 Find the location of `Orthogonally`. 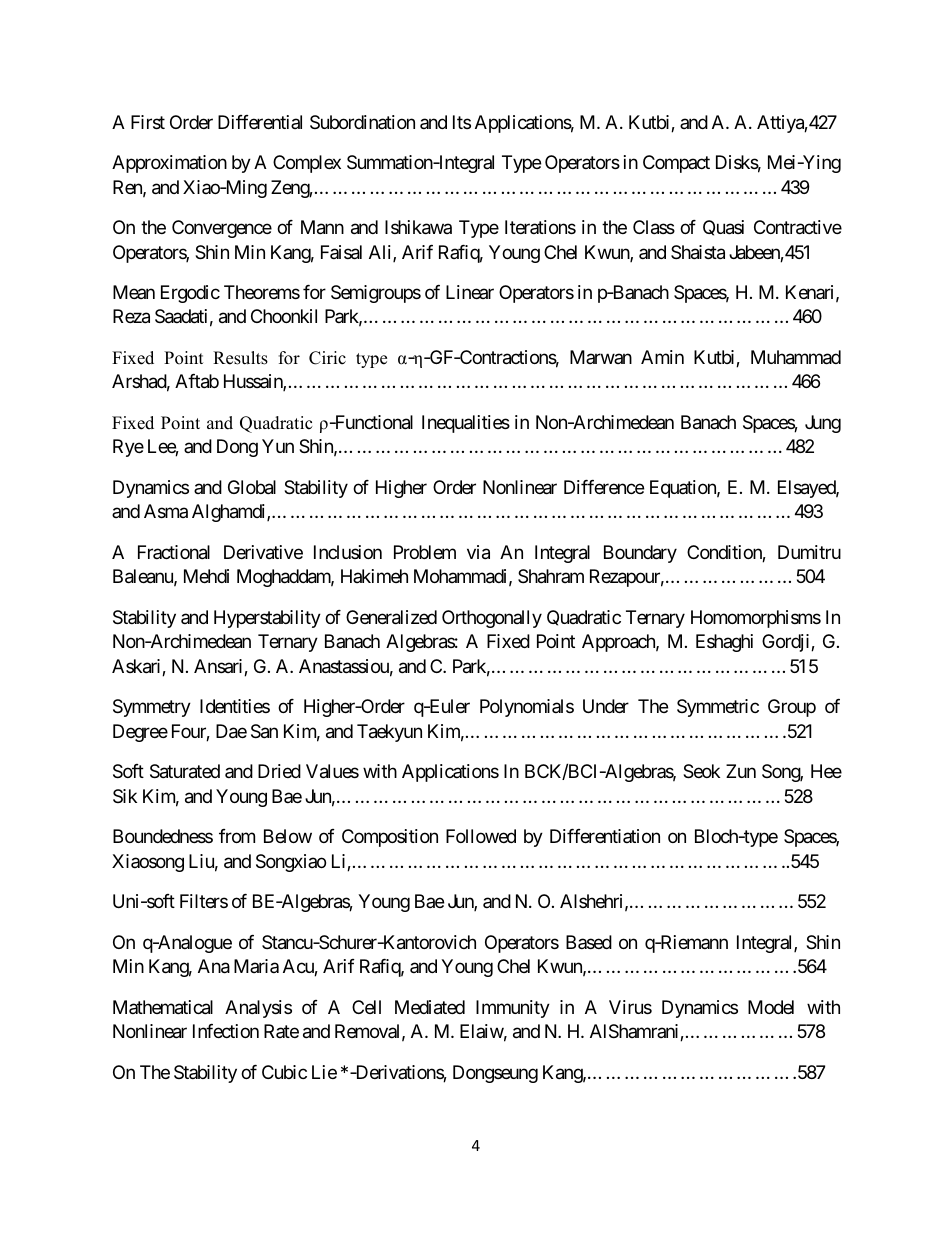

Orthogonally is located at coordinates (492, 619).
